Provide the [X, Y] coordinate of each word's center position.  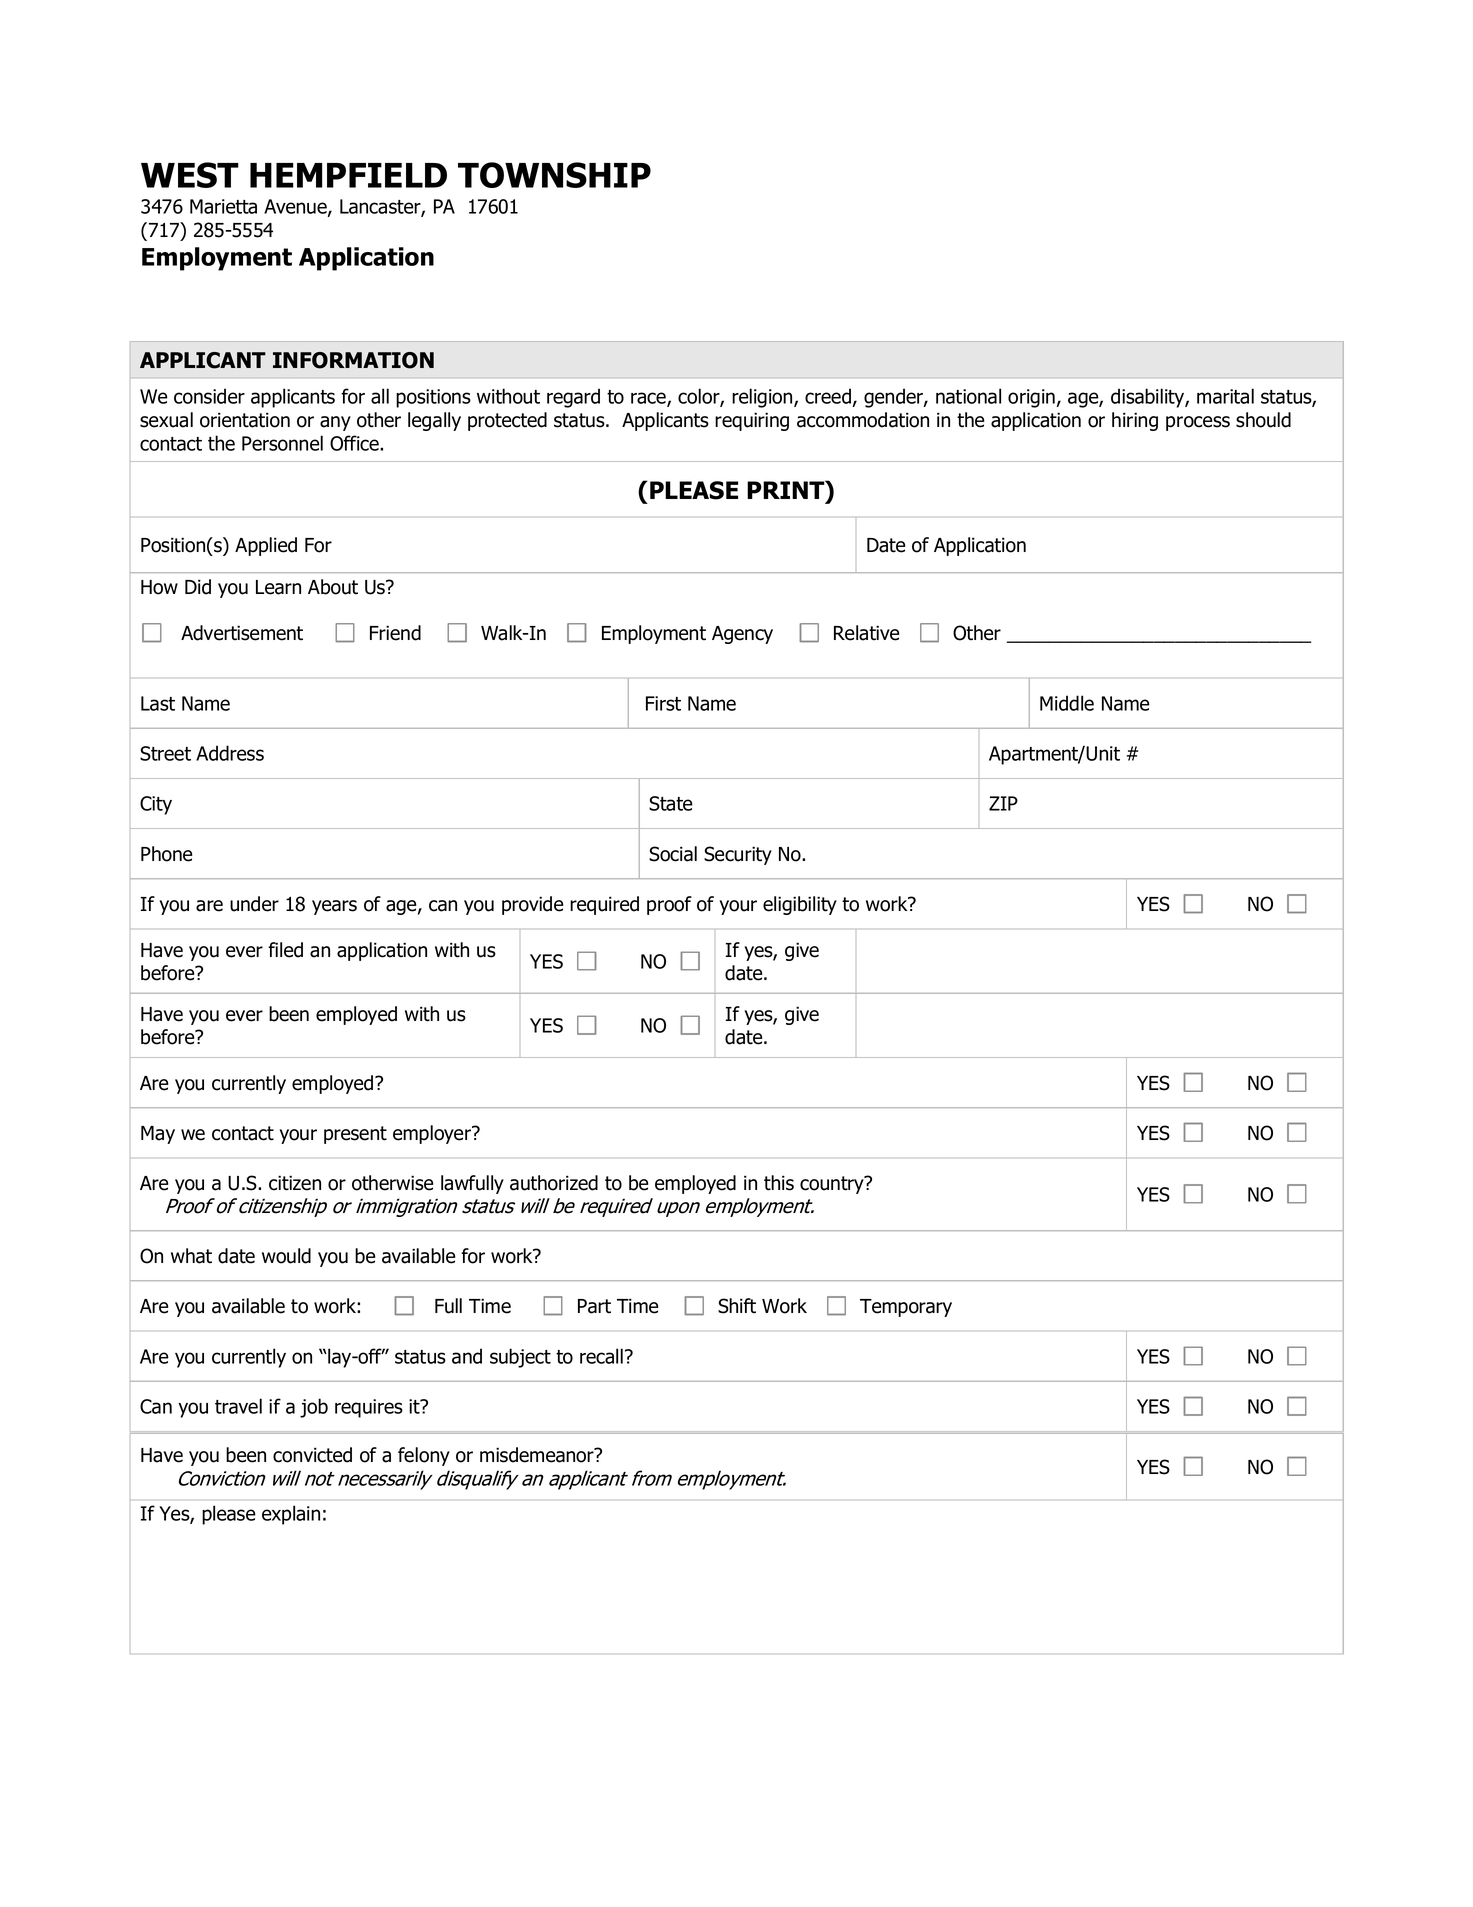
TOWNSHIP [554, 175]
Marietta [223, 206]
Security [738, 855]
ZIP [1003, 803]
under [254, 904]
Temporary [906, 1308]
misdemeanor [538, 1455]
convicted [312, 1455]
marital [1225, 396]
